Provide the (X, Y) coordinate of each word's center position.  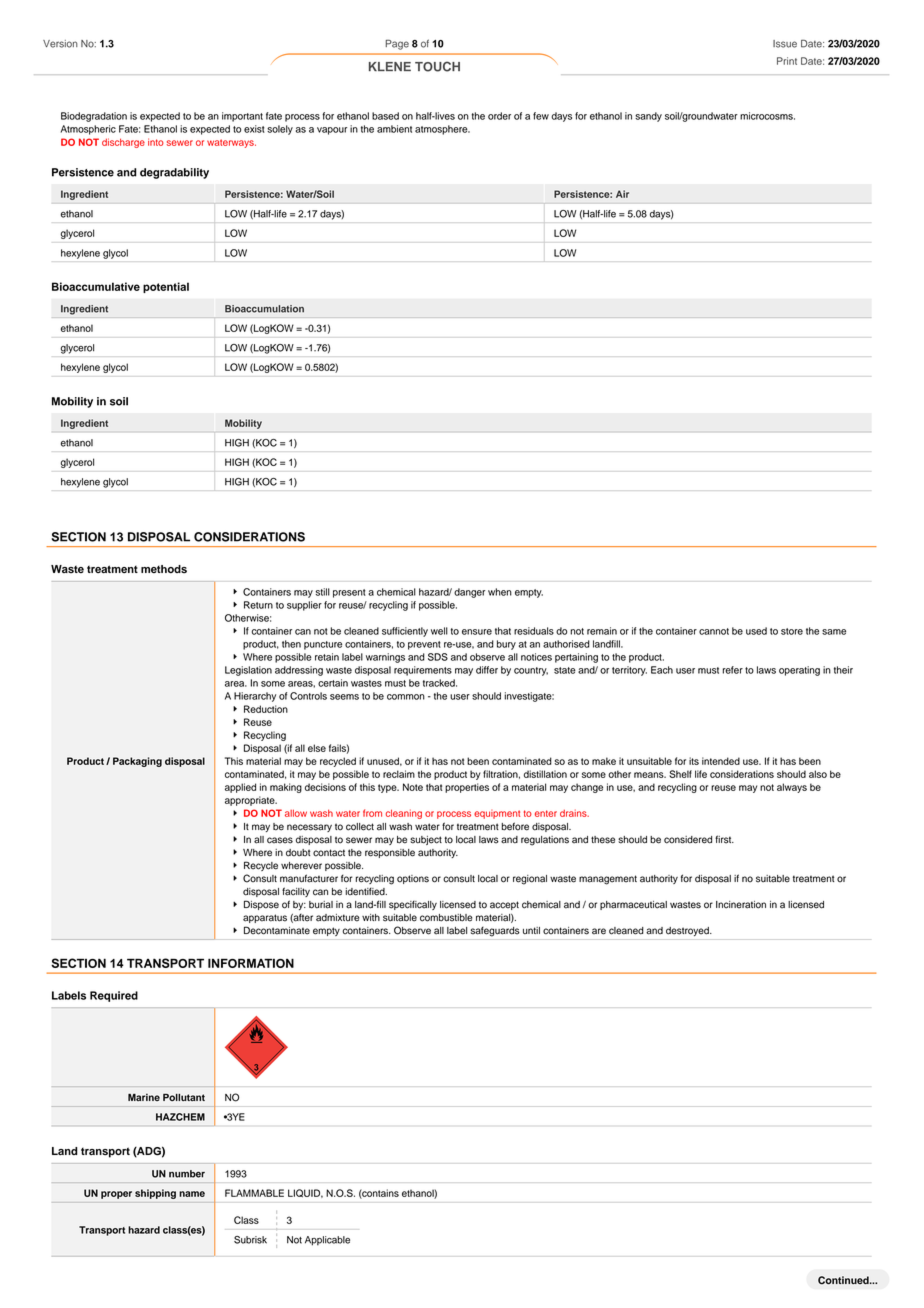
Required (114, 996)
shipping (155, 1194)
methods (164, 569)
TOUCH (437, 66)
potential (166, 287)
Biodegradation (94, 117)
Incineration (741, 905)
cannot (714, 631)
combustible (446, 918)
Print (787, 61)
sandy (648, 117)
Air (622, 194)
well (439, 631)
